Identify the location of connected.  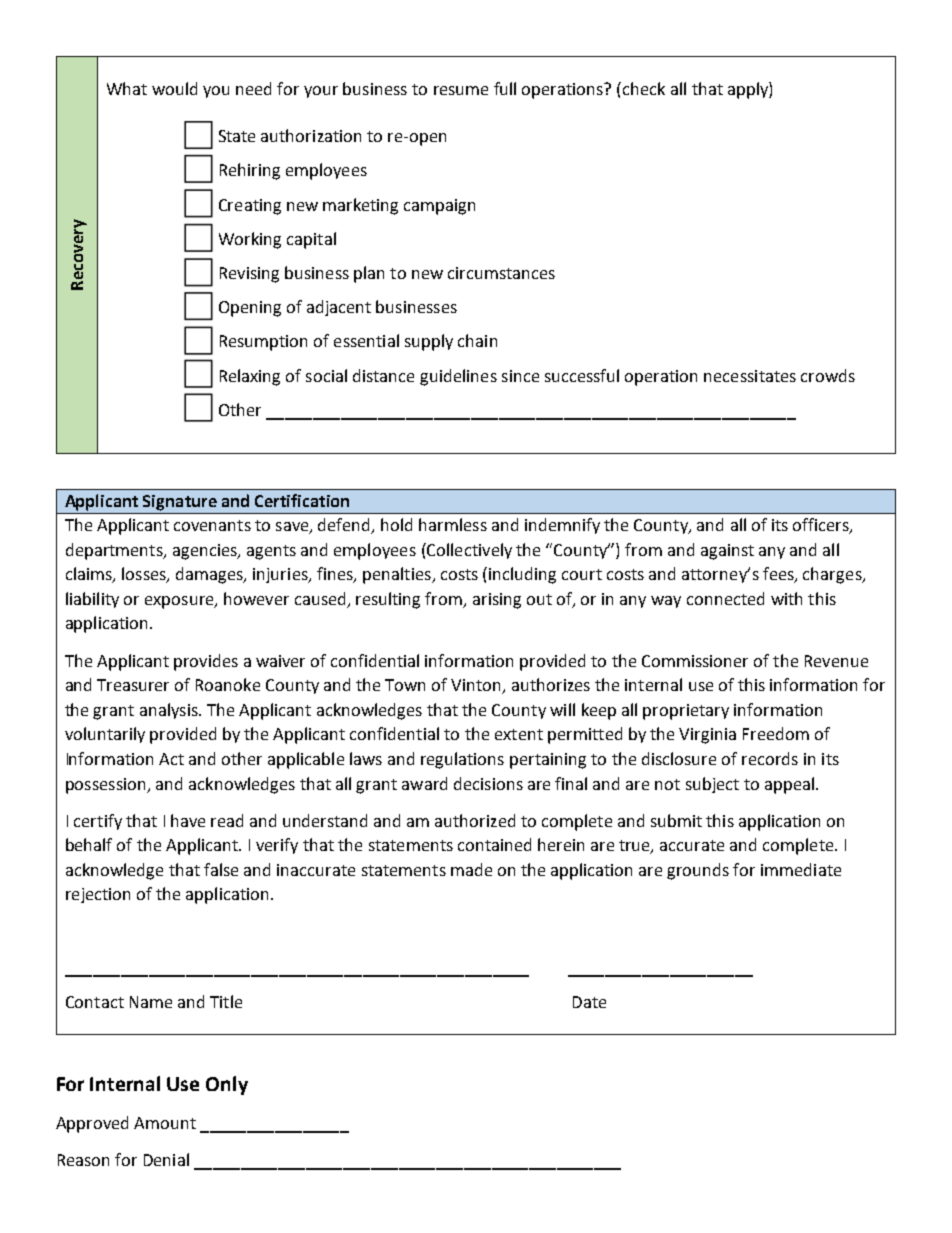
(725, 598).
